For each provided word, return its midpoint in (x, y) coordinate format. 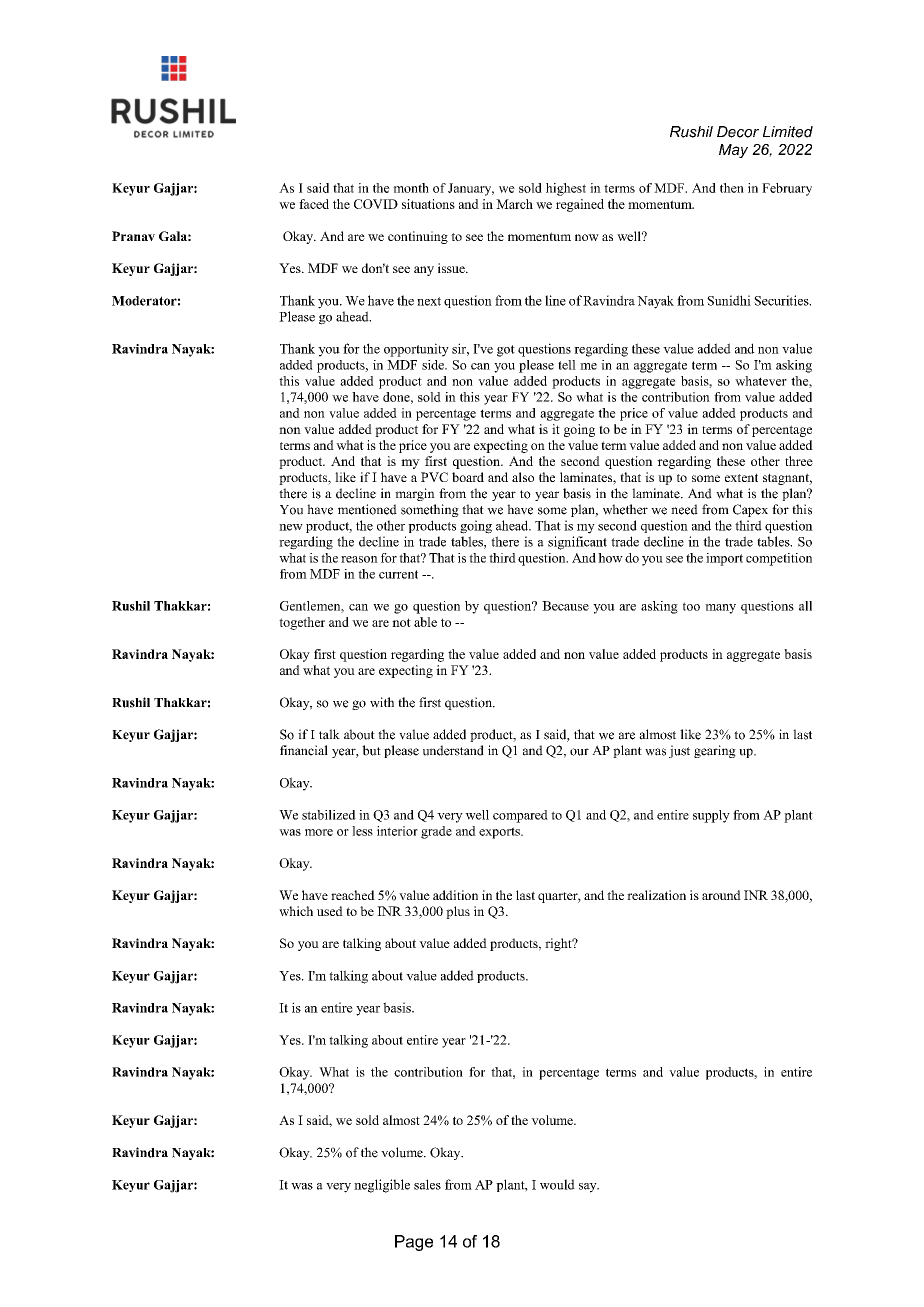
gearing (715, 751)
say (589, 1188)
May (733, 151)
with (382, 702)
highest (566, 189)
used (330, 911)
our (579, 752)
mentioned (367, 509)
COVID (376, 204)
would (557, 1184)
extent (741, 477)
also (523, 477)
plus (458, 912)
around (721, 895)
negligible (382, 1186)
